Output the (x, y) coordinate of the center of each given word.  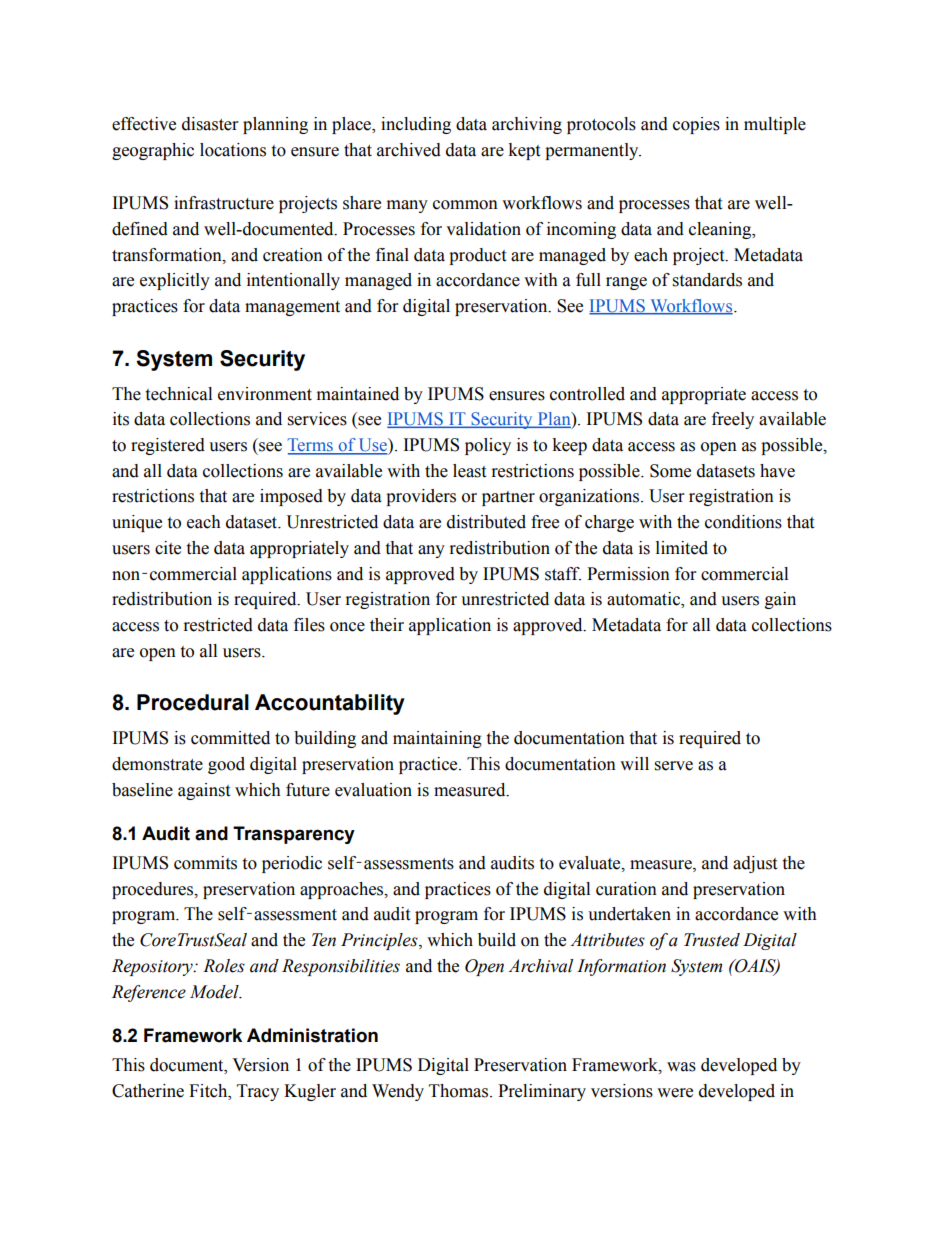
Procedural (193, 702)
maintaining (437, 739)
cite (168, 548)
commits (205, 863)
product (477, 256)
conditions (743, 522)
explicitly (175, 281)
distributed (486, 522)
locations (233, 150)
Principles (380, 941)
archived (409, 150)
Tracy (258, 1092)
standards (707, 280)
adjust (755, 864)
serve (674, 766)
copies (696, 125)
